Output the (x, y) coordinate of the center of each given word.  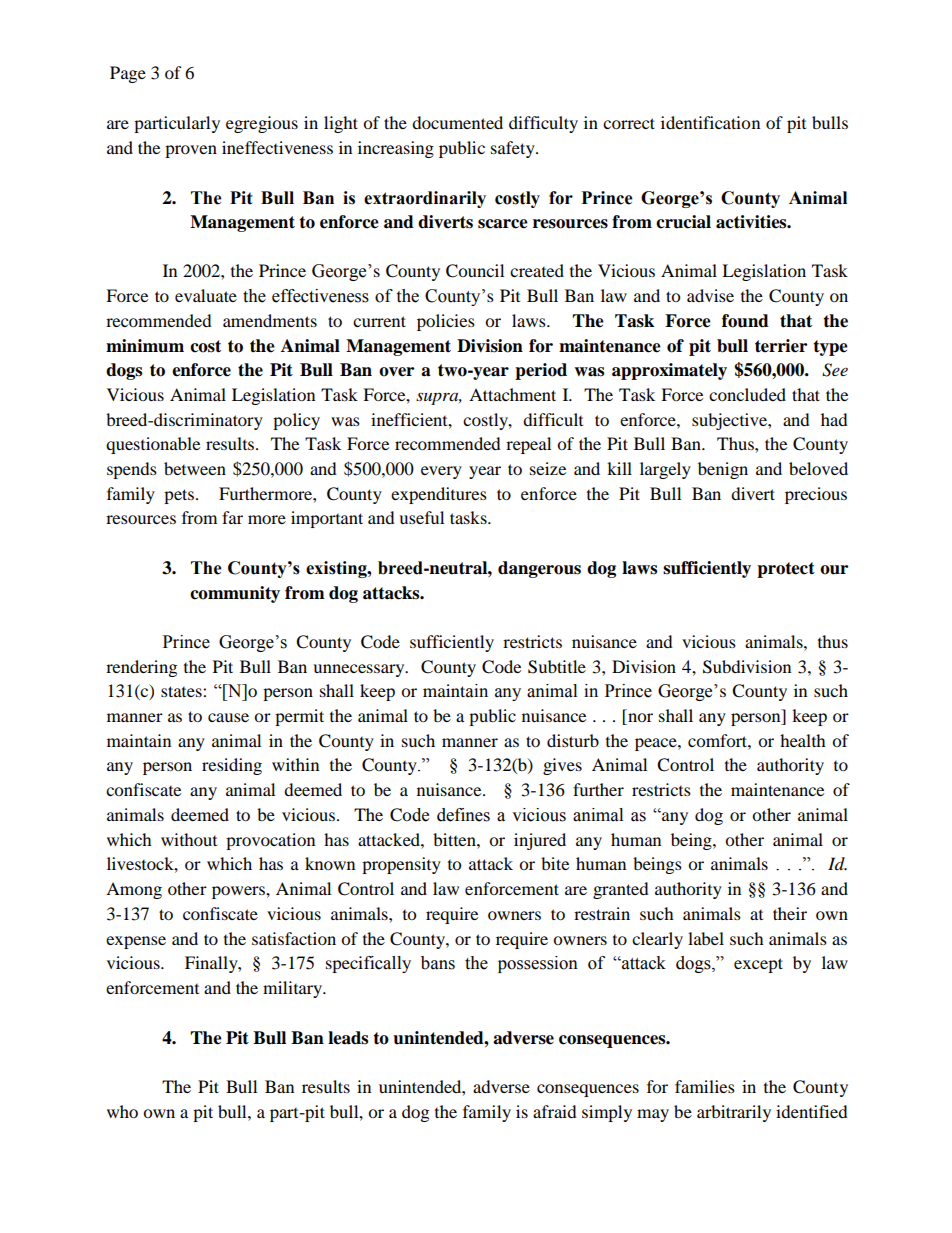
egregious (262, 124)
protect (786, 570)
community (235, 594)
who (122, 1111)
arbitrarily (734, 1113)
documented (457, 122)
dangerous (539, 569)
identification (710, 122)
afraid (555, 1111)
